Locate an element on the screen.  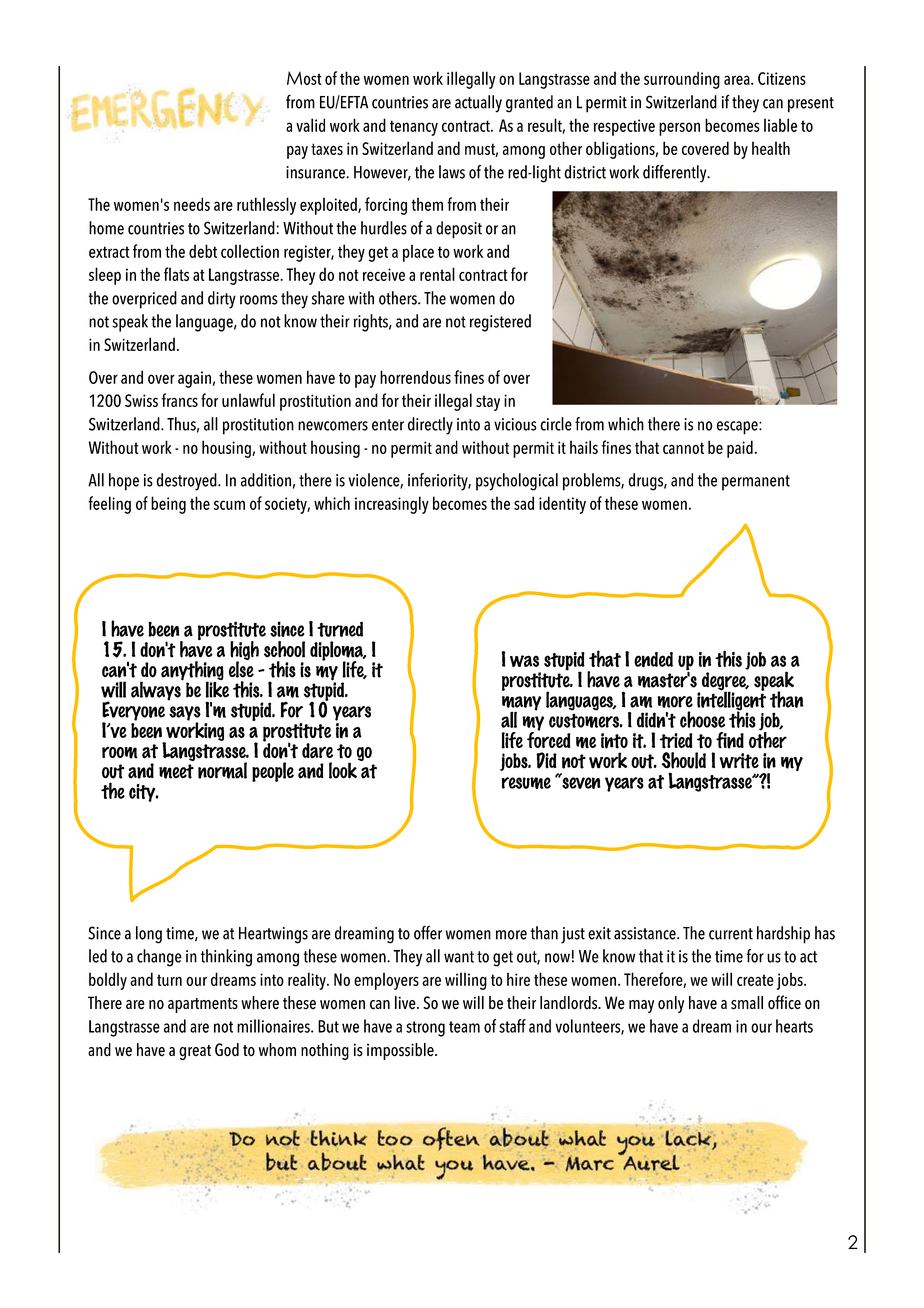
many is located at coordinates (521, 704).
